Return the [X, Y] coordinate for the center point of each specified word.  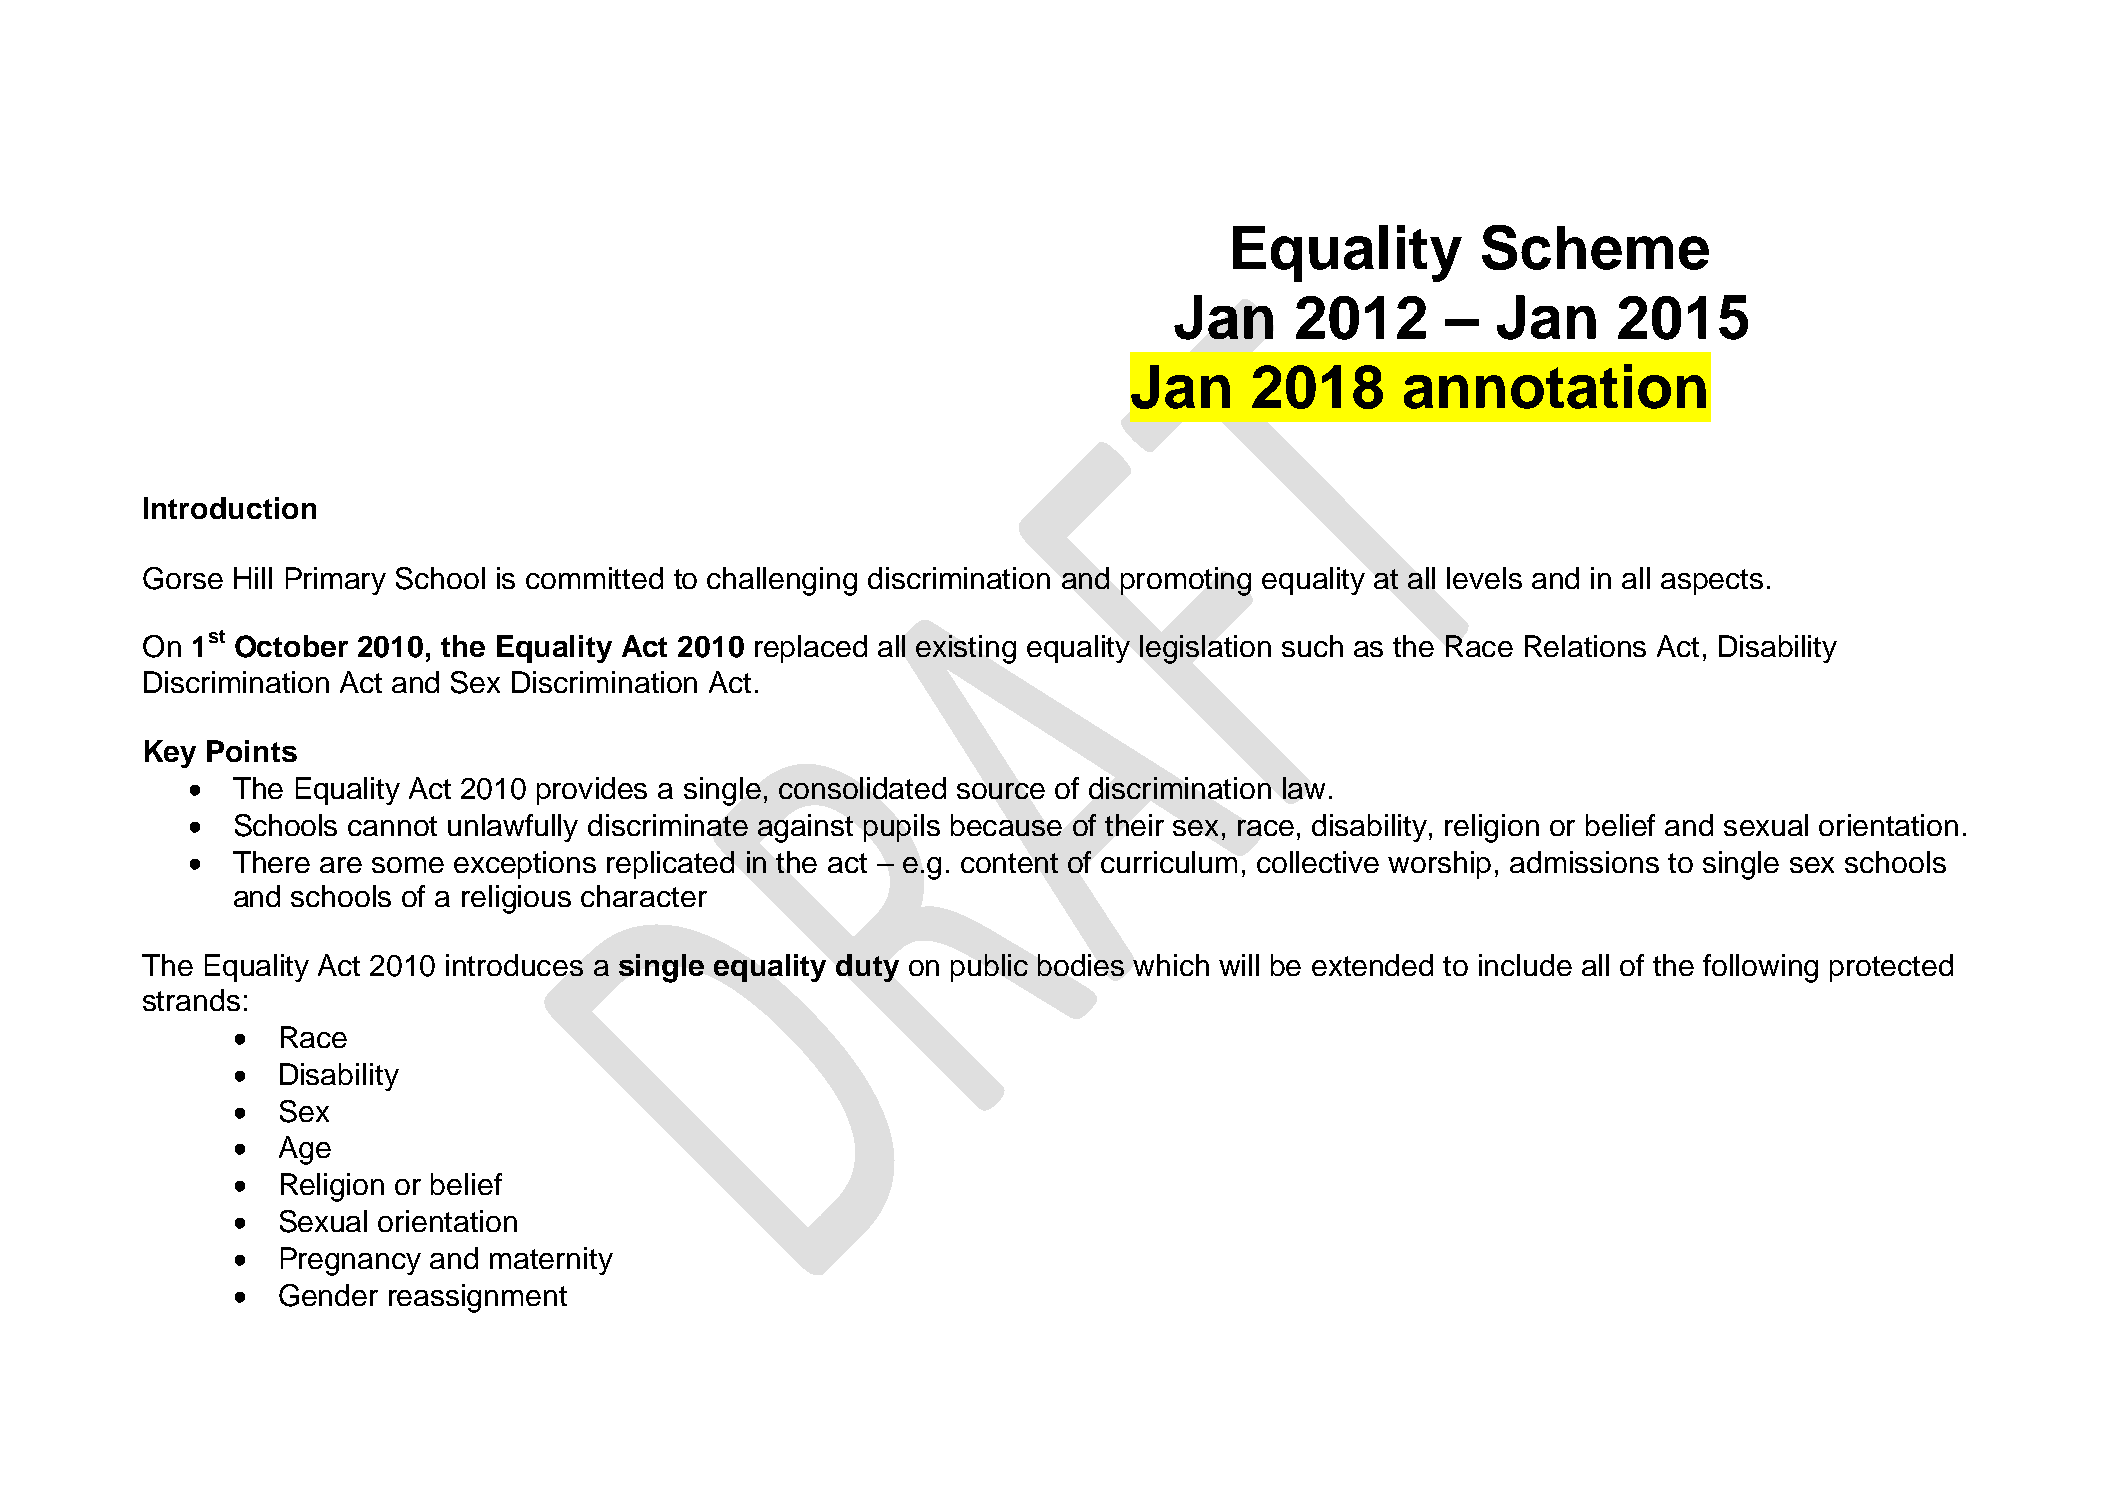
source [1001, 791]
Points [252, 751]
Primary [336, 581]
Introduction [230, 508]
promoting [1186, 581]
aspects [1712, 582]
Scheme [1595, 247]
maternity [551, 1261]
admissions [1584, 862]
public [989, 968]
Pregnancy [351, 1261]
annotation [1555, 386]
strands [191, 1000]
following [1760, 968]
